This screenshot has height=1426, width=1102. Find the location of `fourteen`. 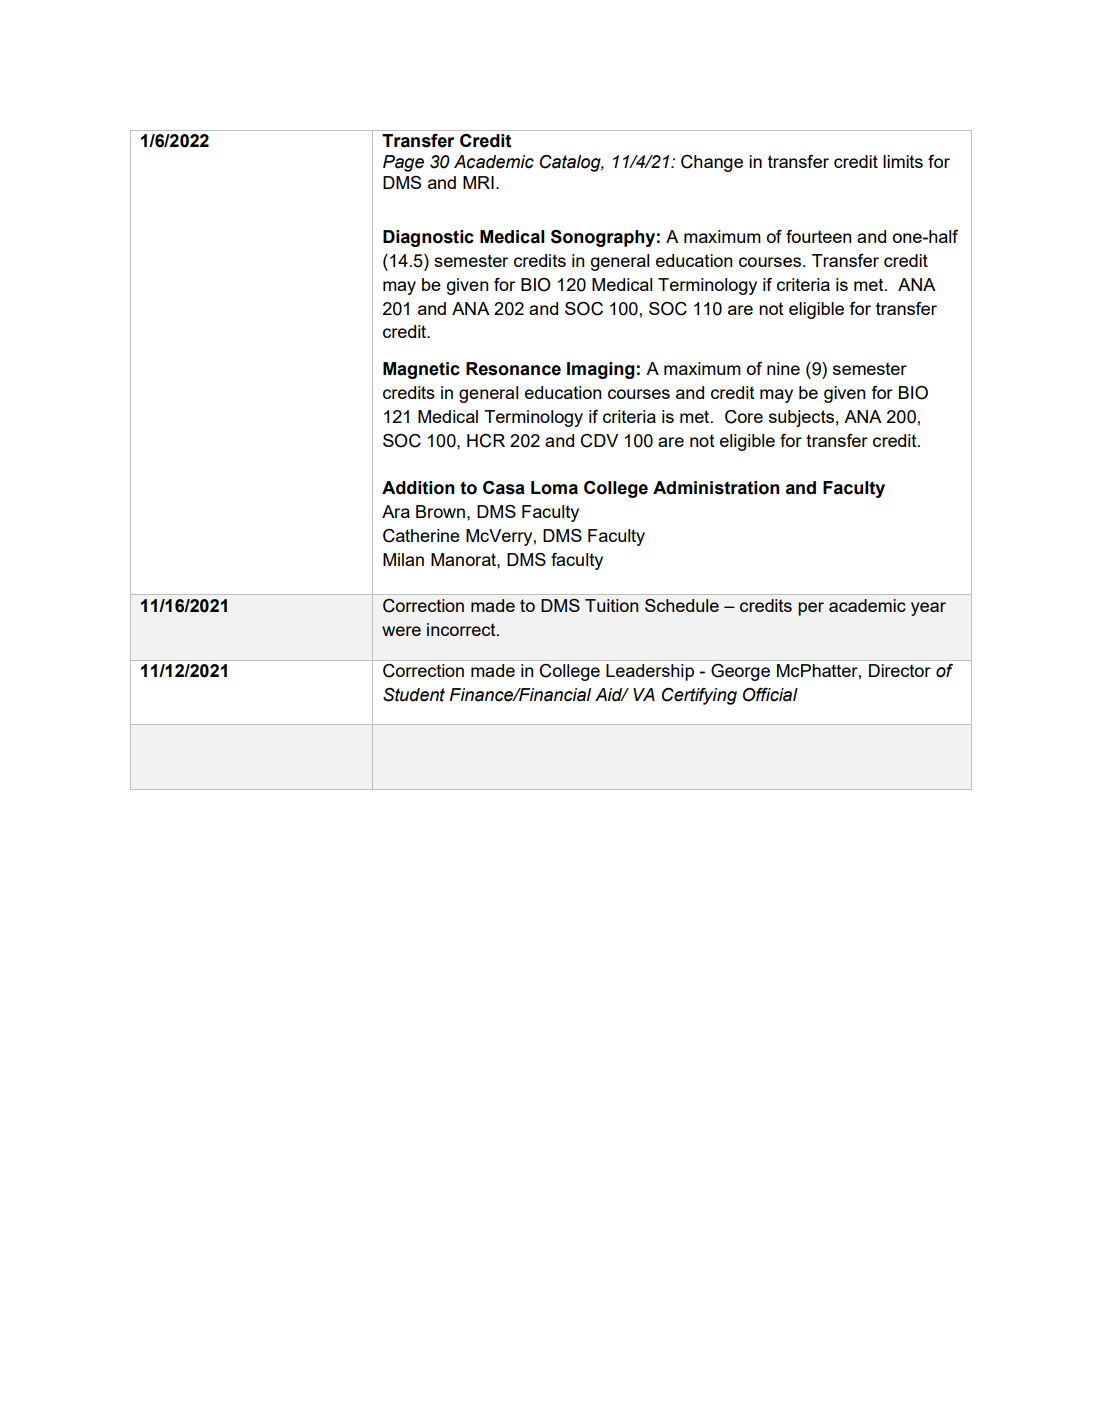

fourteen is located at coordinates (818, 236).
